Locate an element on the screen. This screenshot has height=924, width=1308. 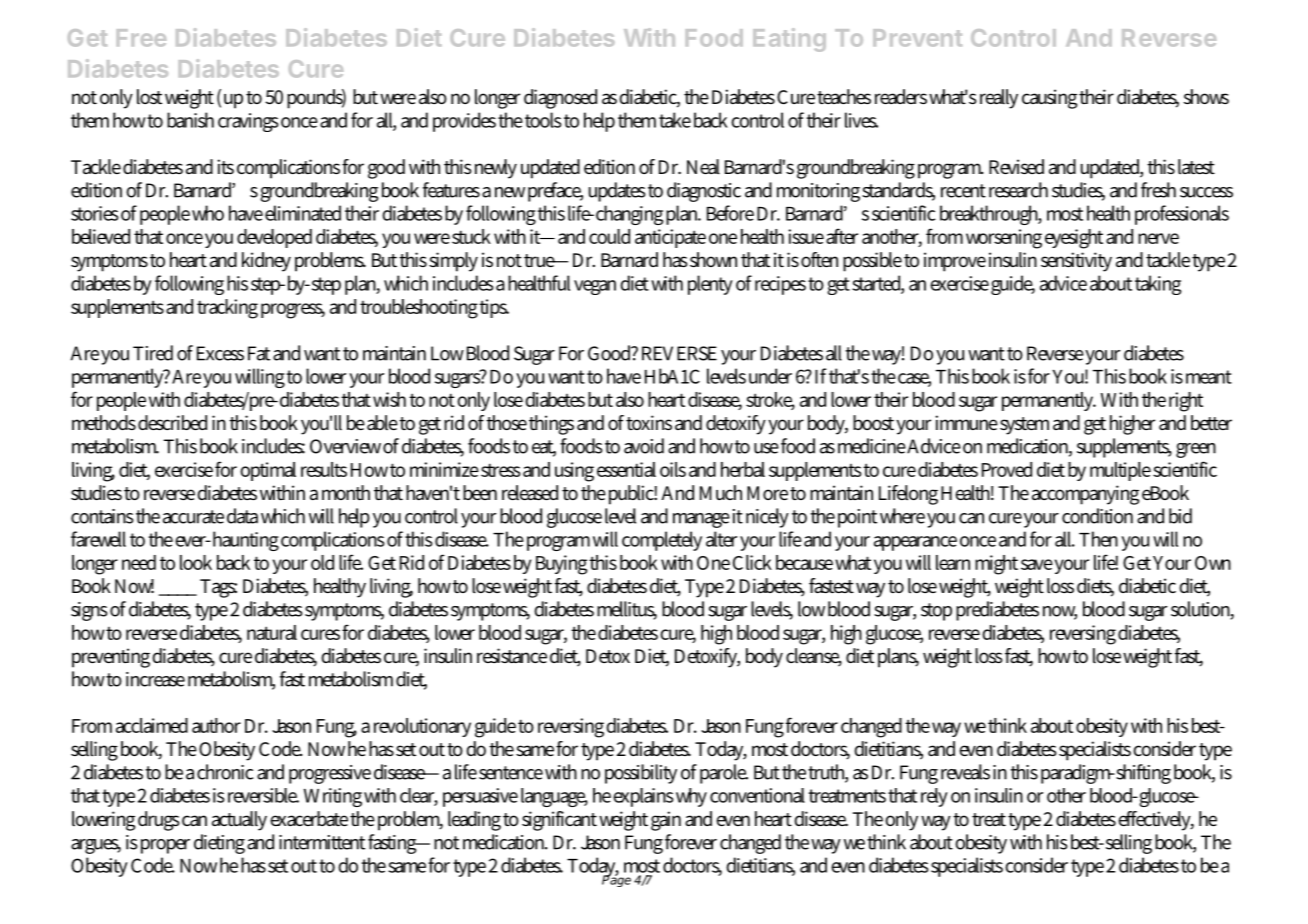
multiple is located at coordinates (1120, 471).
